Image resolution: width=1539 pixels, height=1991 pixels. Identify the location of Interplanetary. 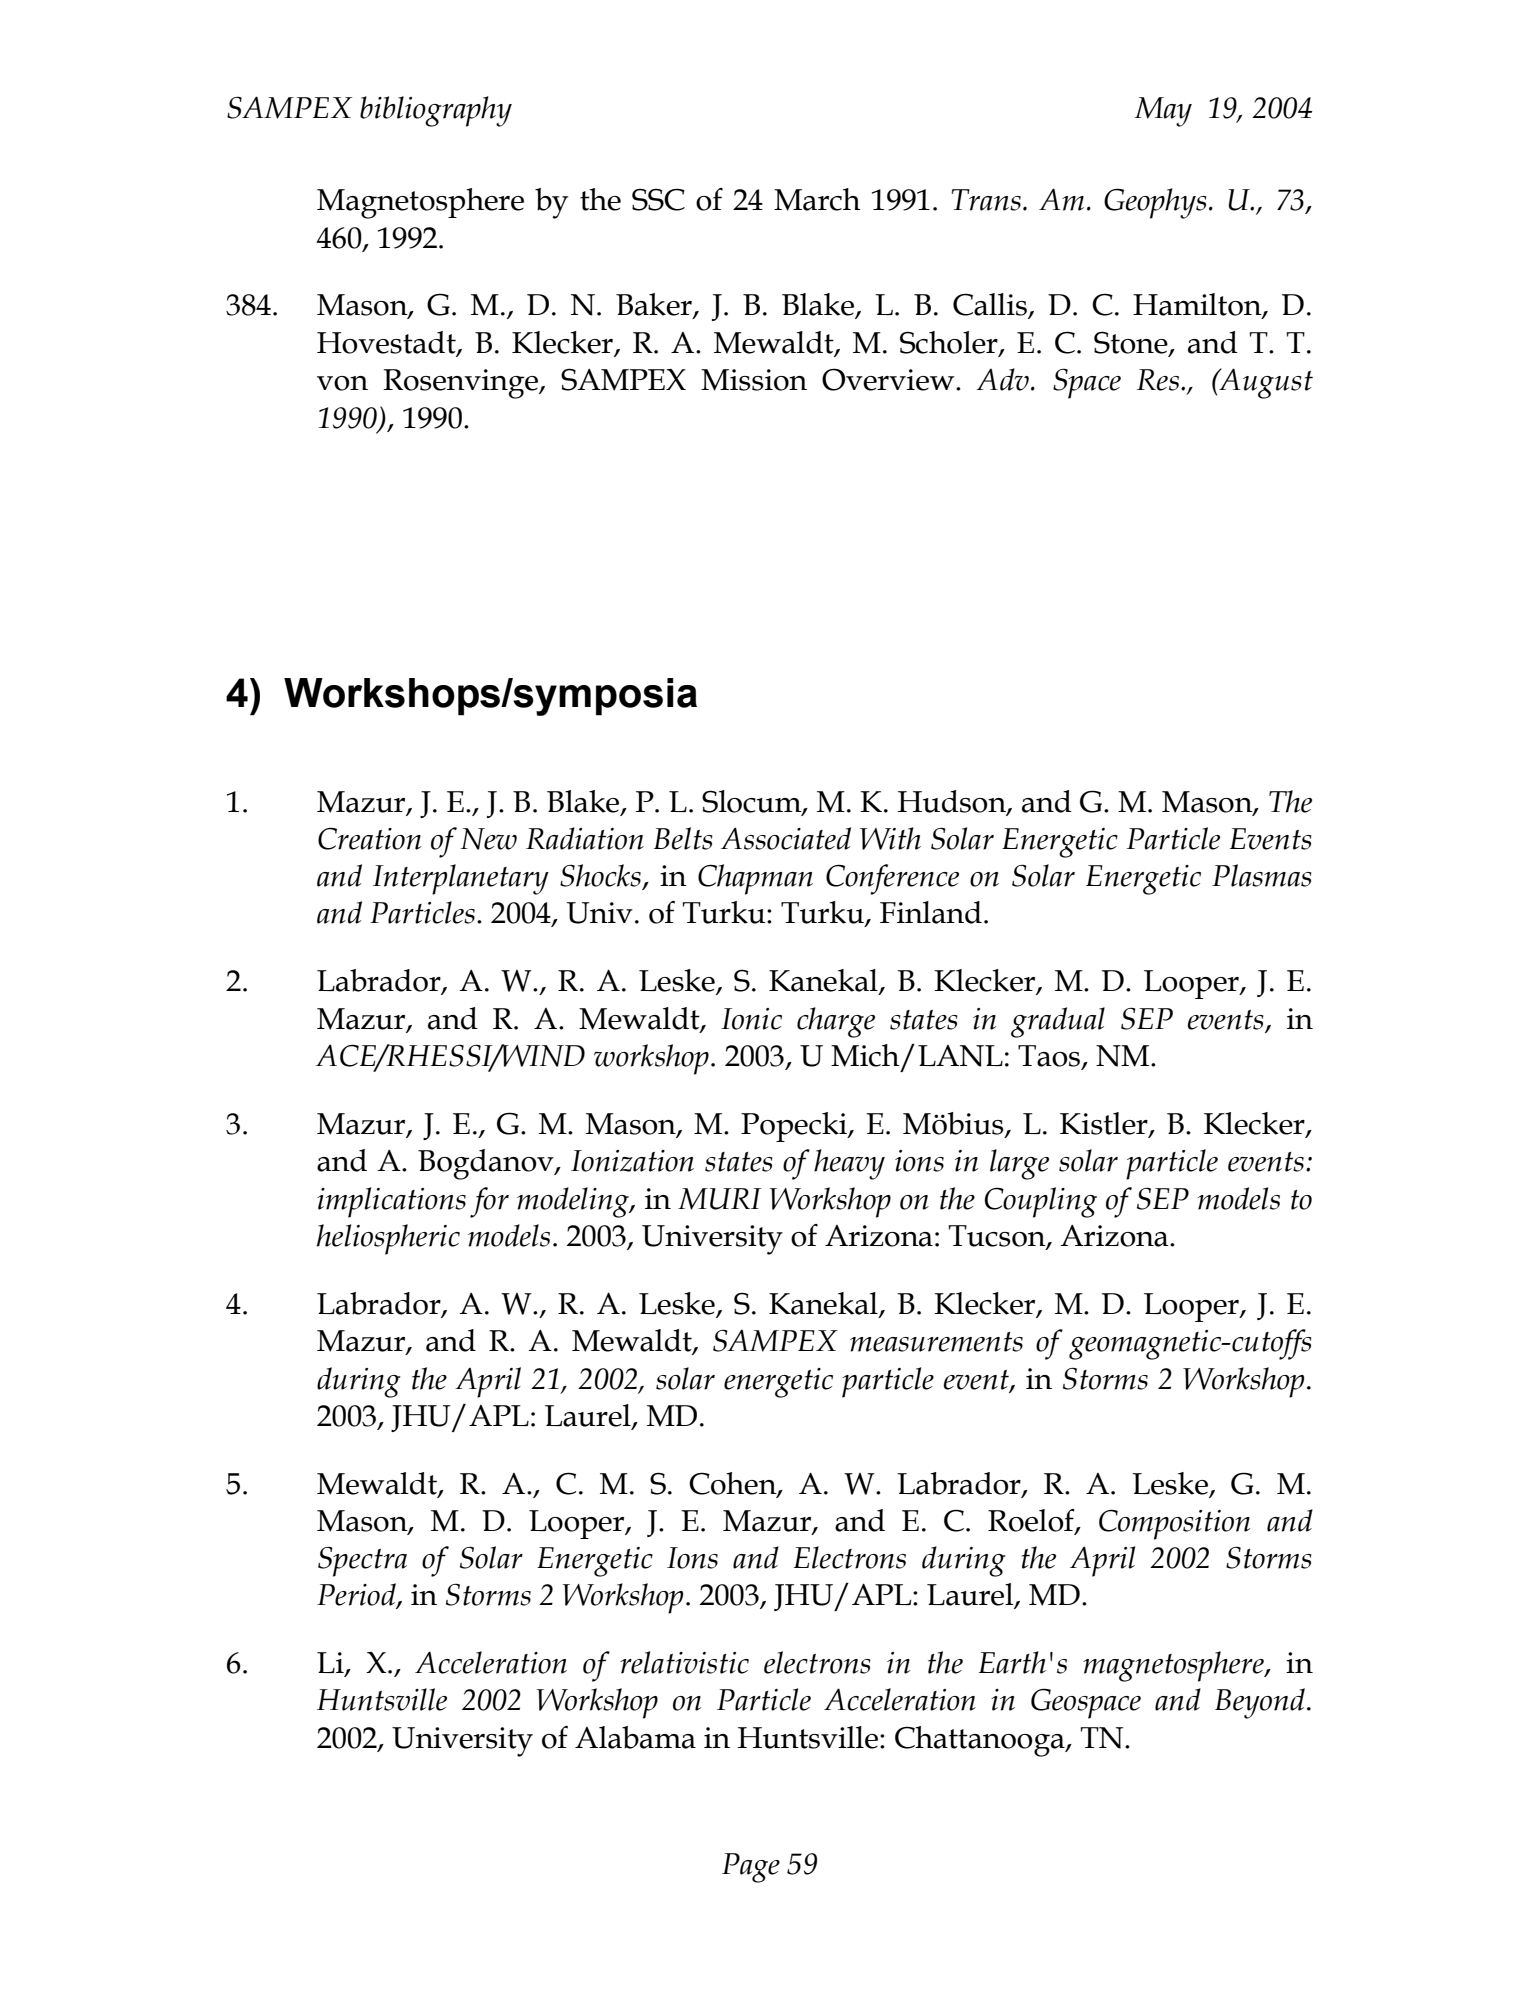
(461, 879).
